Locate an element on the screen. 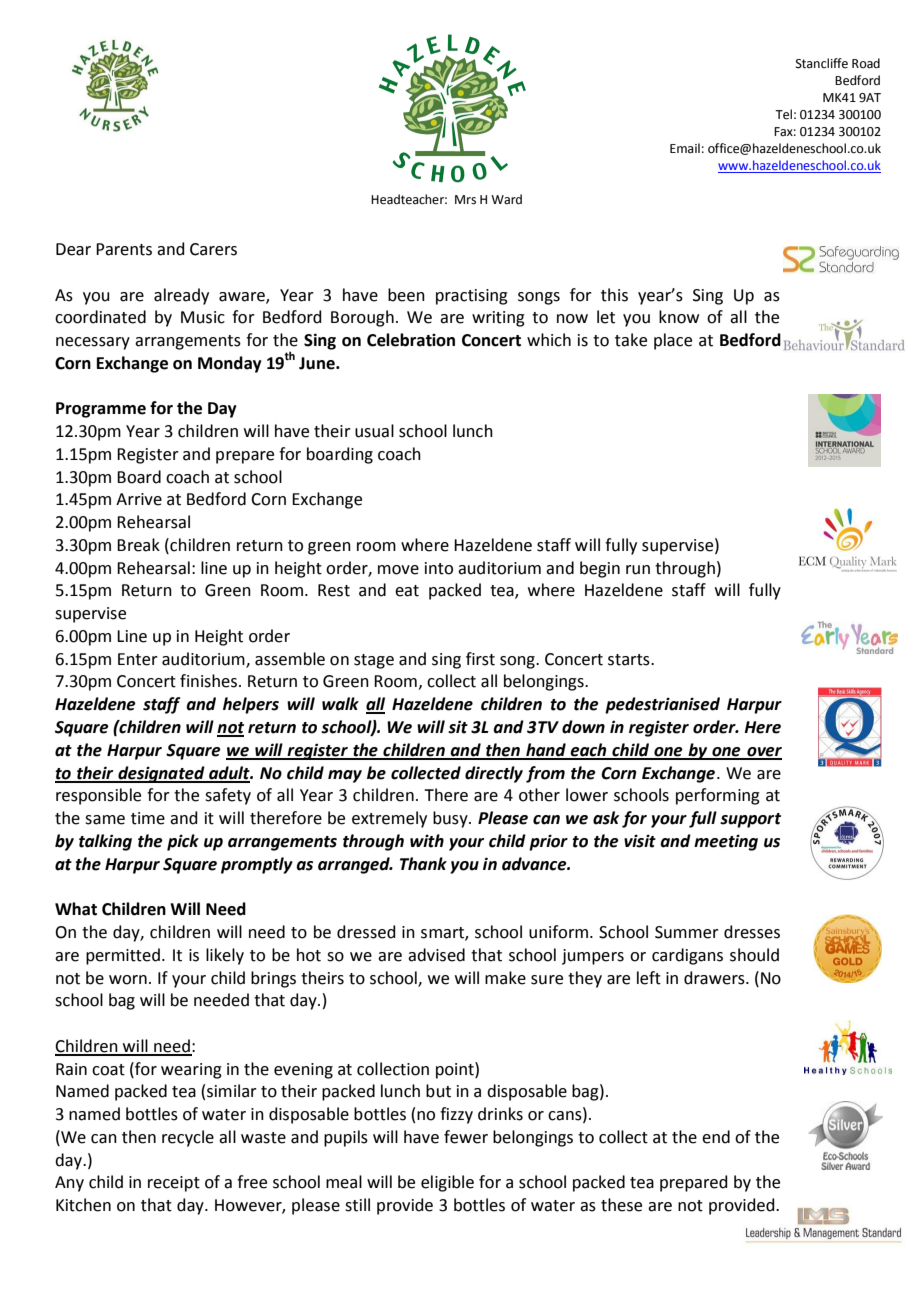 The height and width of the screenshot is (1308, 924). receipt is located at coordinates (174, 1184).
